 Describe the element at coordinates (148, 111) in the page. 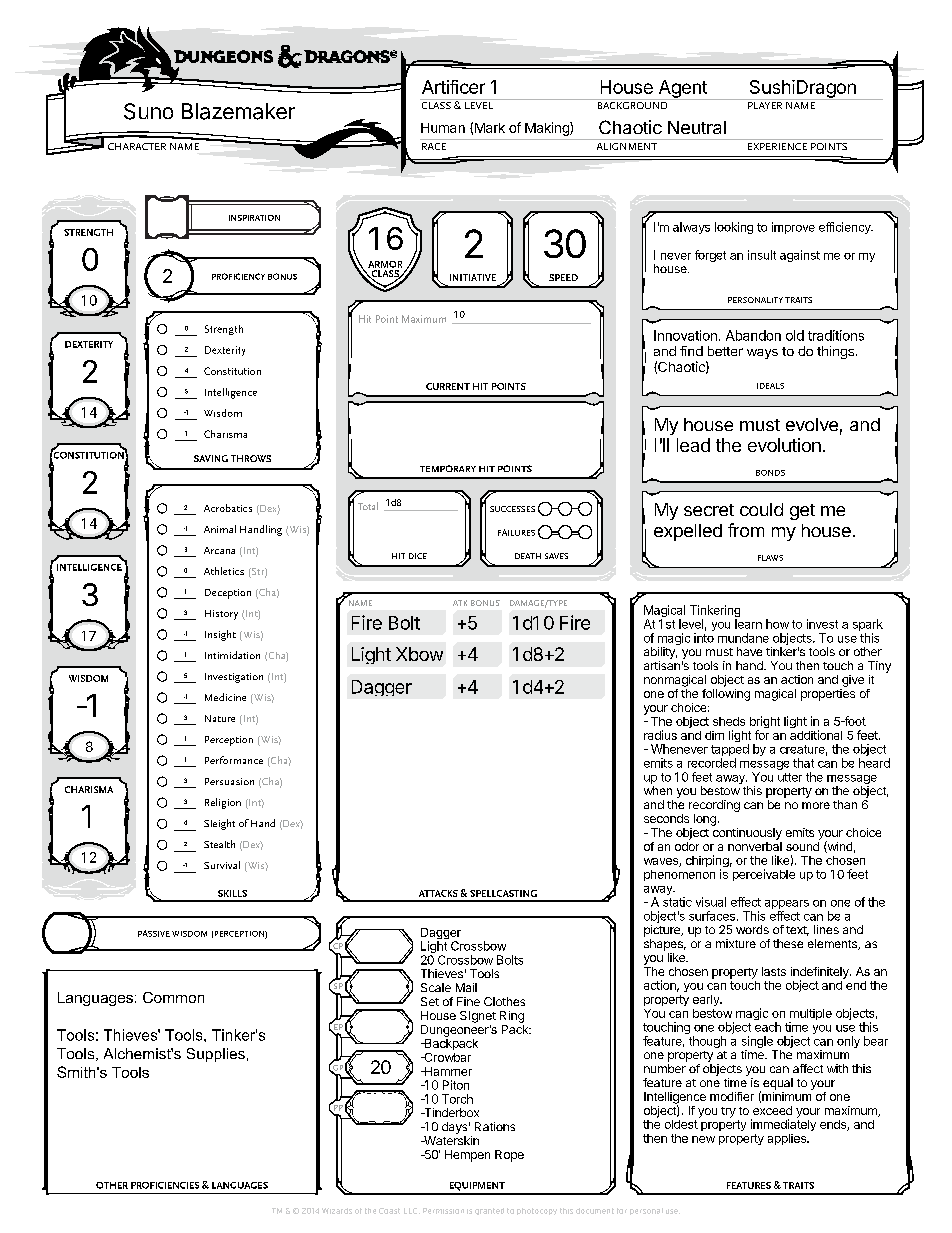

I see `Suno` at that location.
